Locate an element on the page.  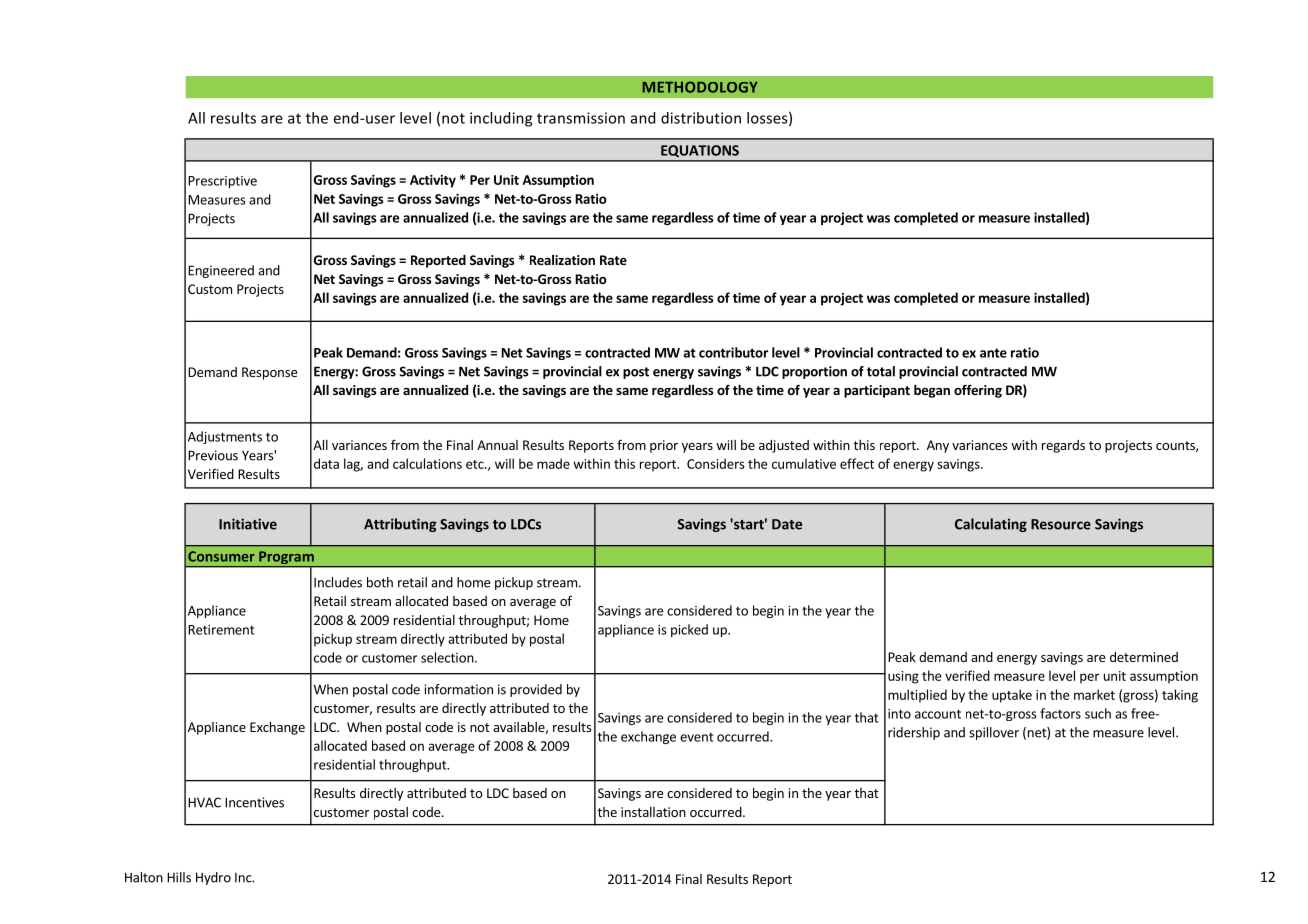
distribution is located at coordinates (701, 118).
